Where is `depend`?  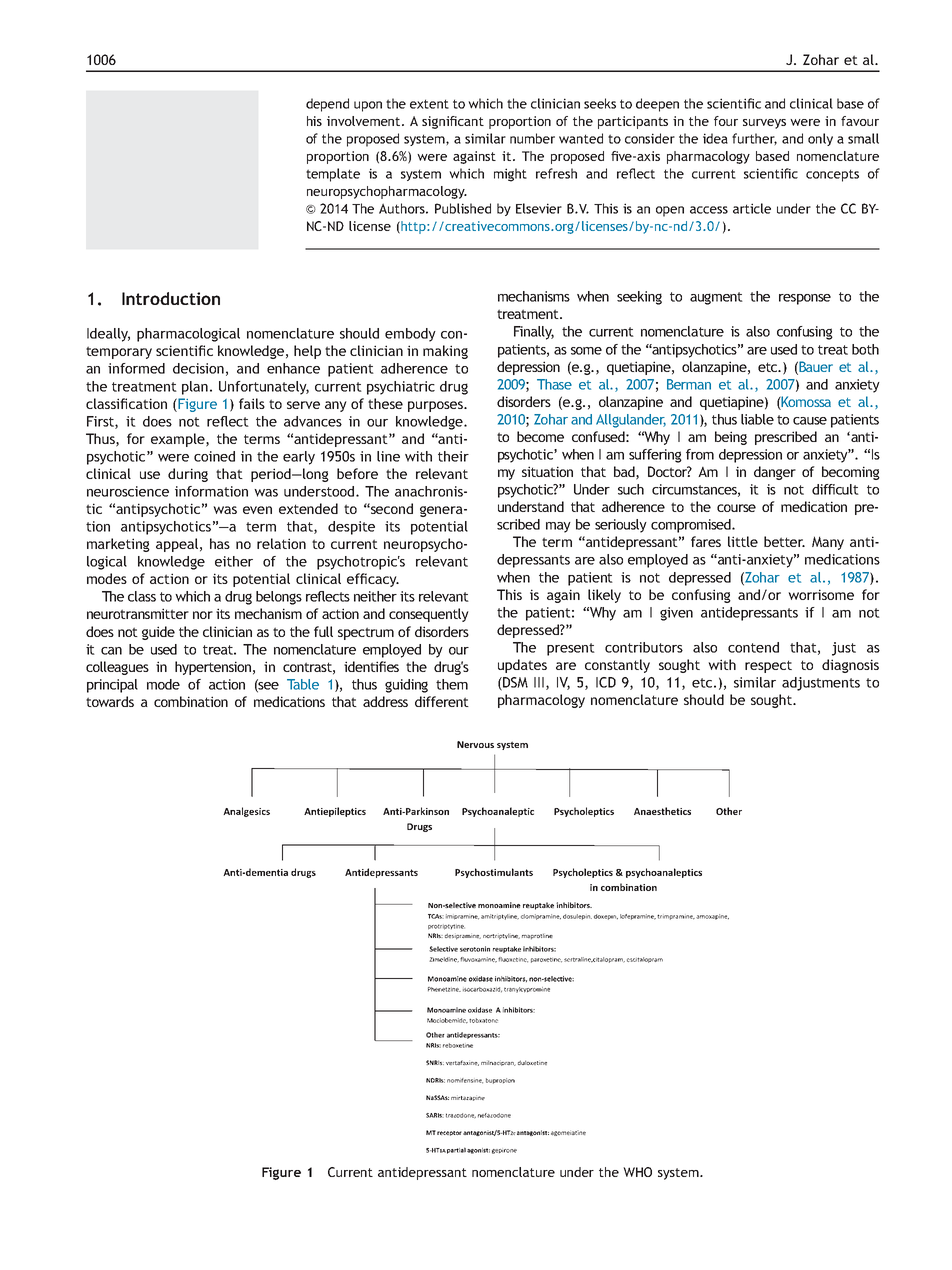 depend is located at coordinates (327, 105).
